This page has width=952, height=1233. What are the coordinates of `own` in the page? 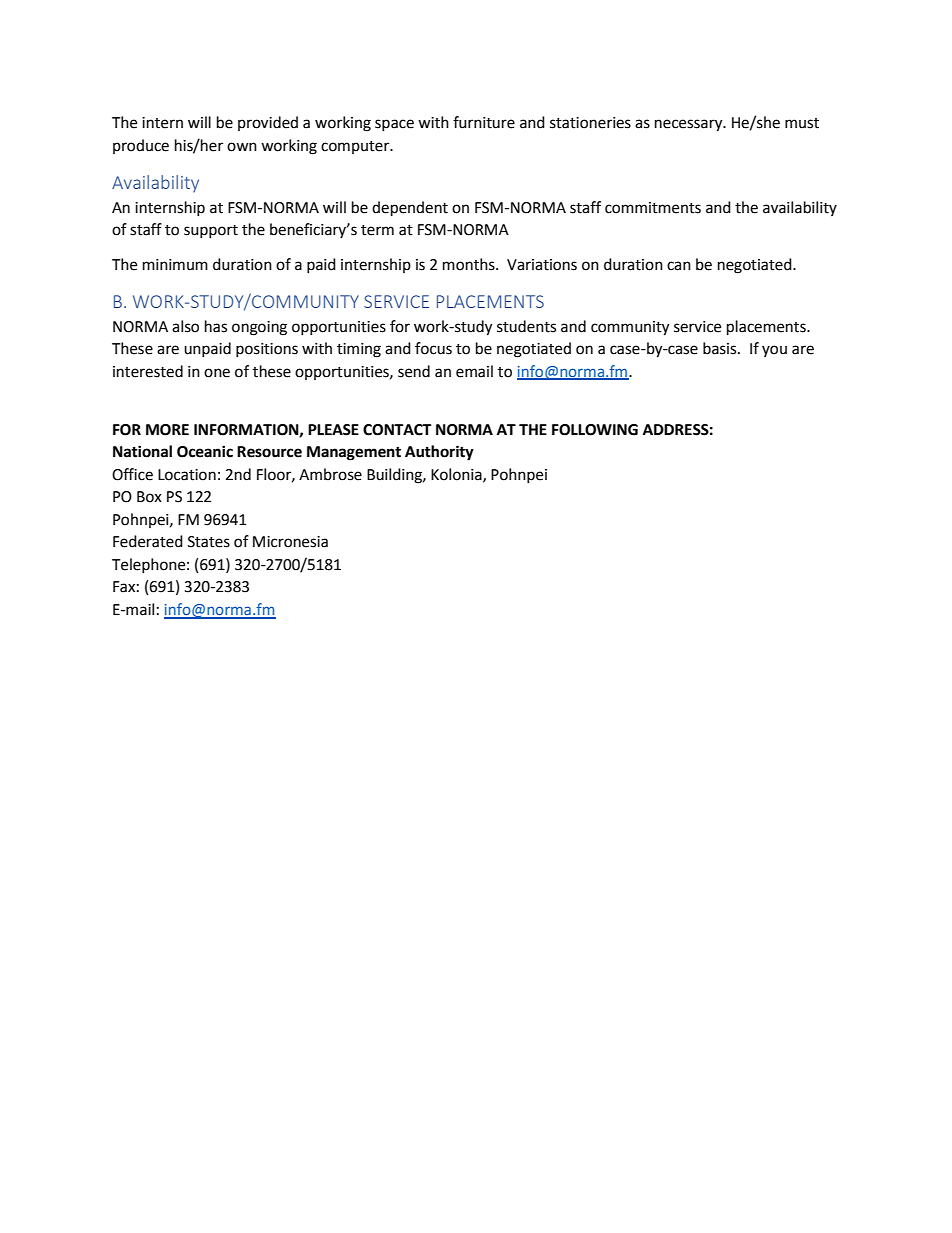 It's located at (242, 147).
